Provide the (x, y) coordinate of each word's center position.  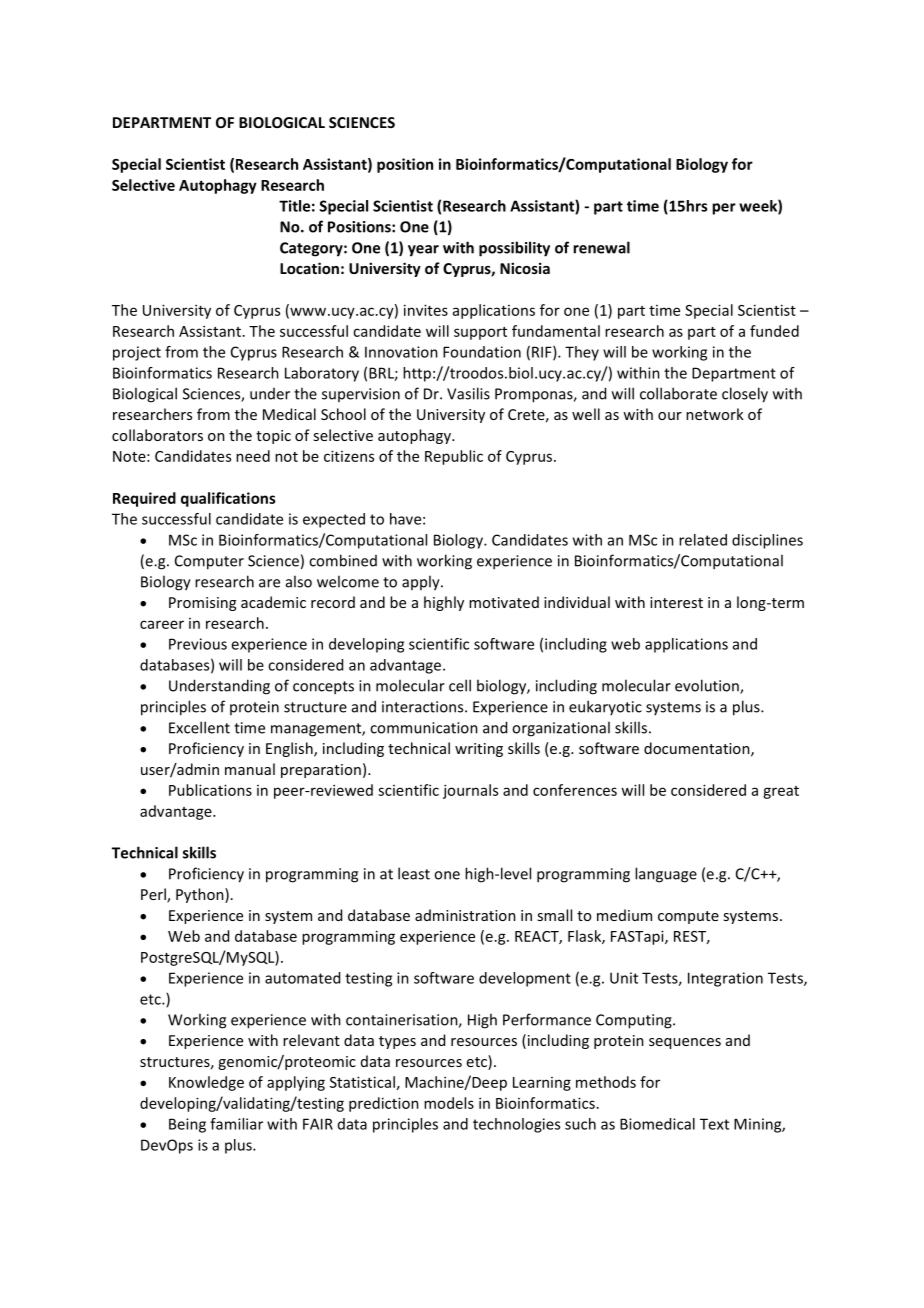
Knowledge (206, 1083)
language (666, 875)
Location (309, 268)
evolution (708, 686)
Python (201, 895)
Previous (198, 644)
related (703, 540)
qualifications (228, 499)
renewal (601, 247)
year (423, 251)
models (449, 1103)
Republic (454, 457)
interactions (424, 707)
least (414, 873)
